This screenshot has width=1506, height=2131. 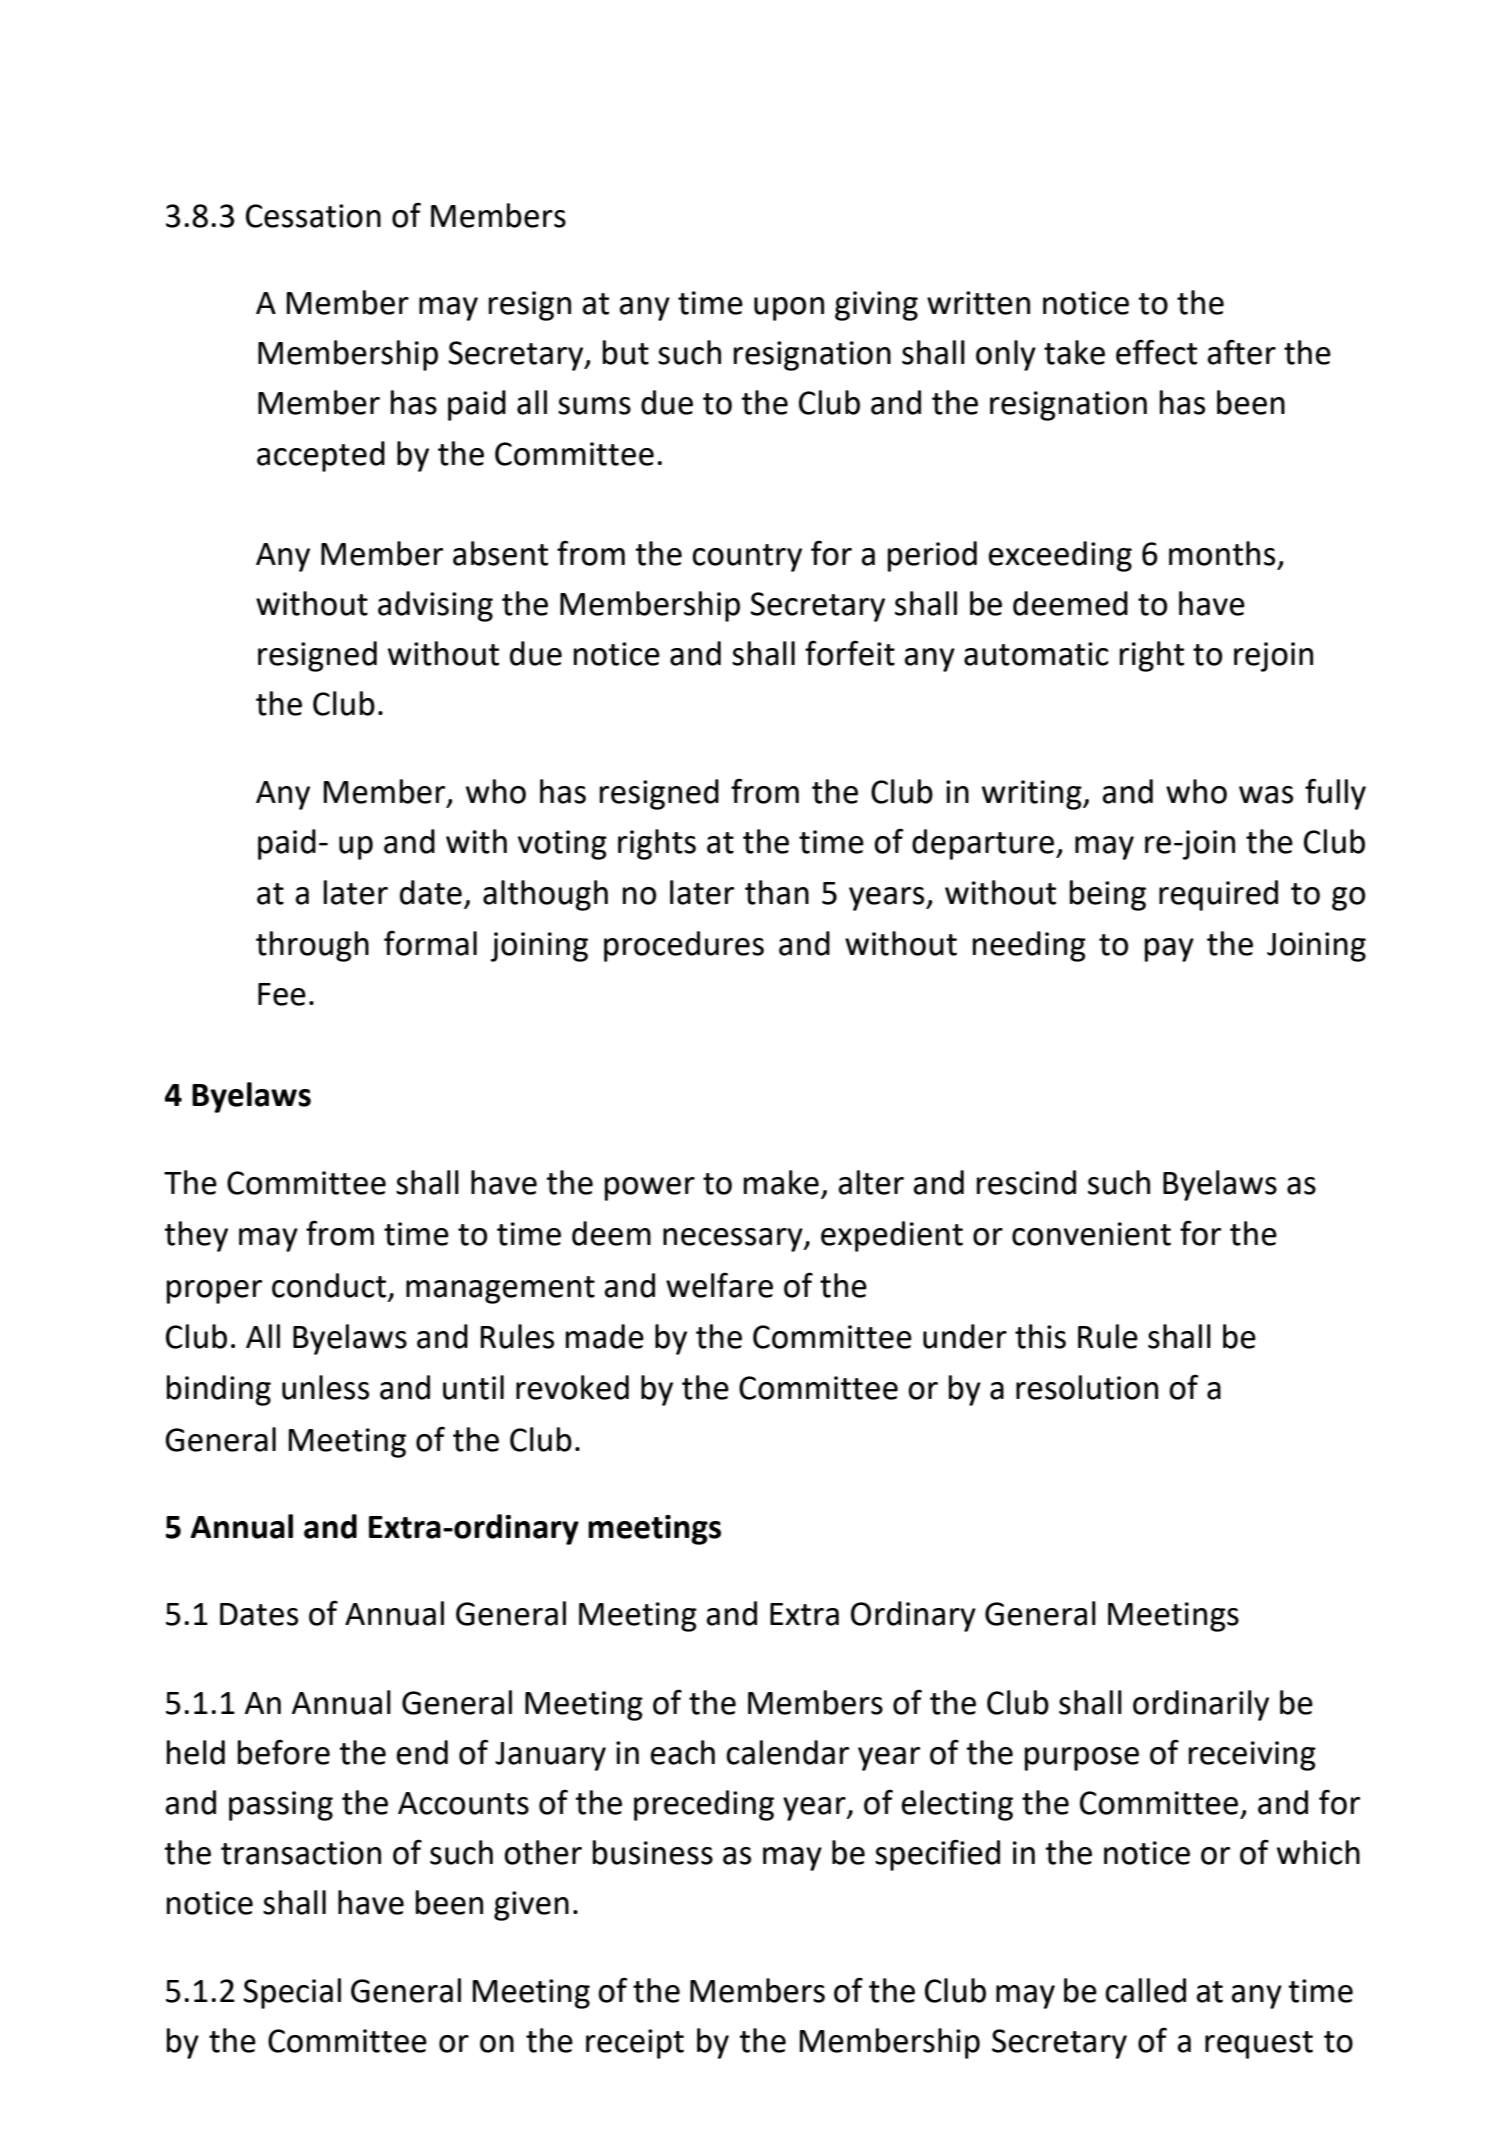 What do you see at coordinates (292, 1993) in the screenshot?
I see `Special` at bounding box center [292, 1993].
